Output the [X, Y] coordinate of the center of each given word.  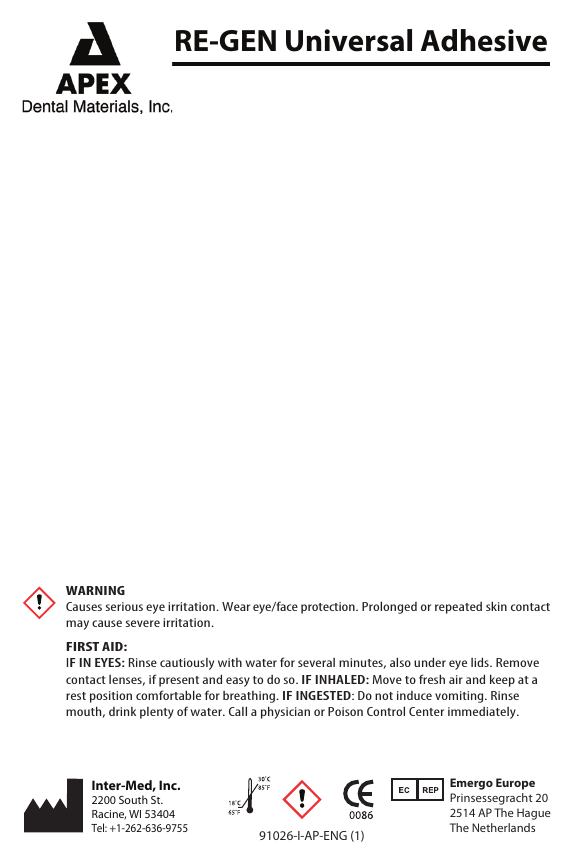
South [133, 799]
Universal [349, 40]
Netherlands [503, 827]
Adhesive [484, 40]
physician [285, 712]
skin [496, 606]
